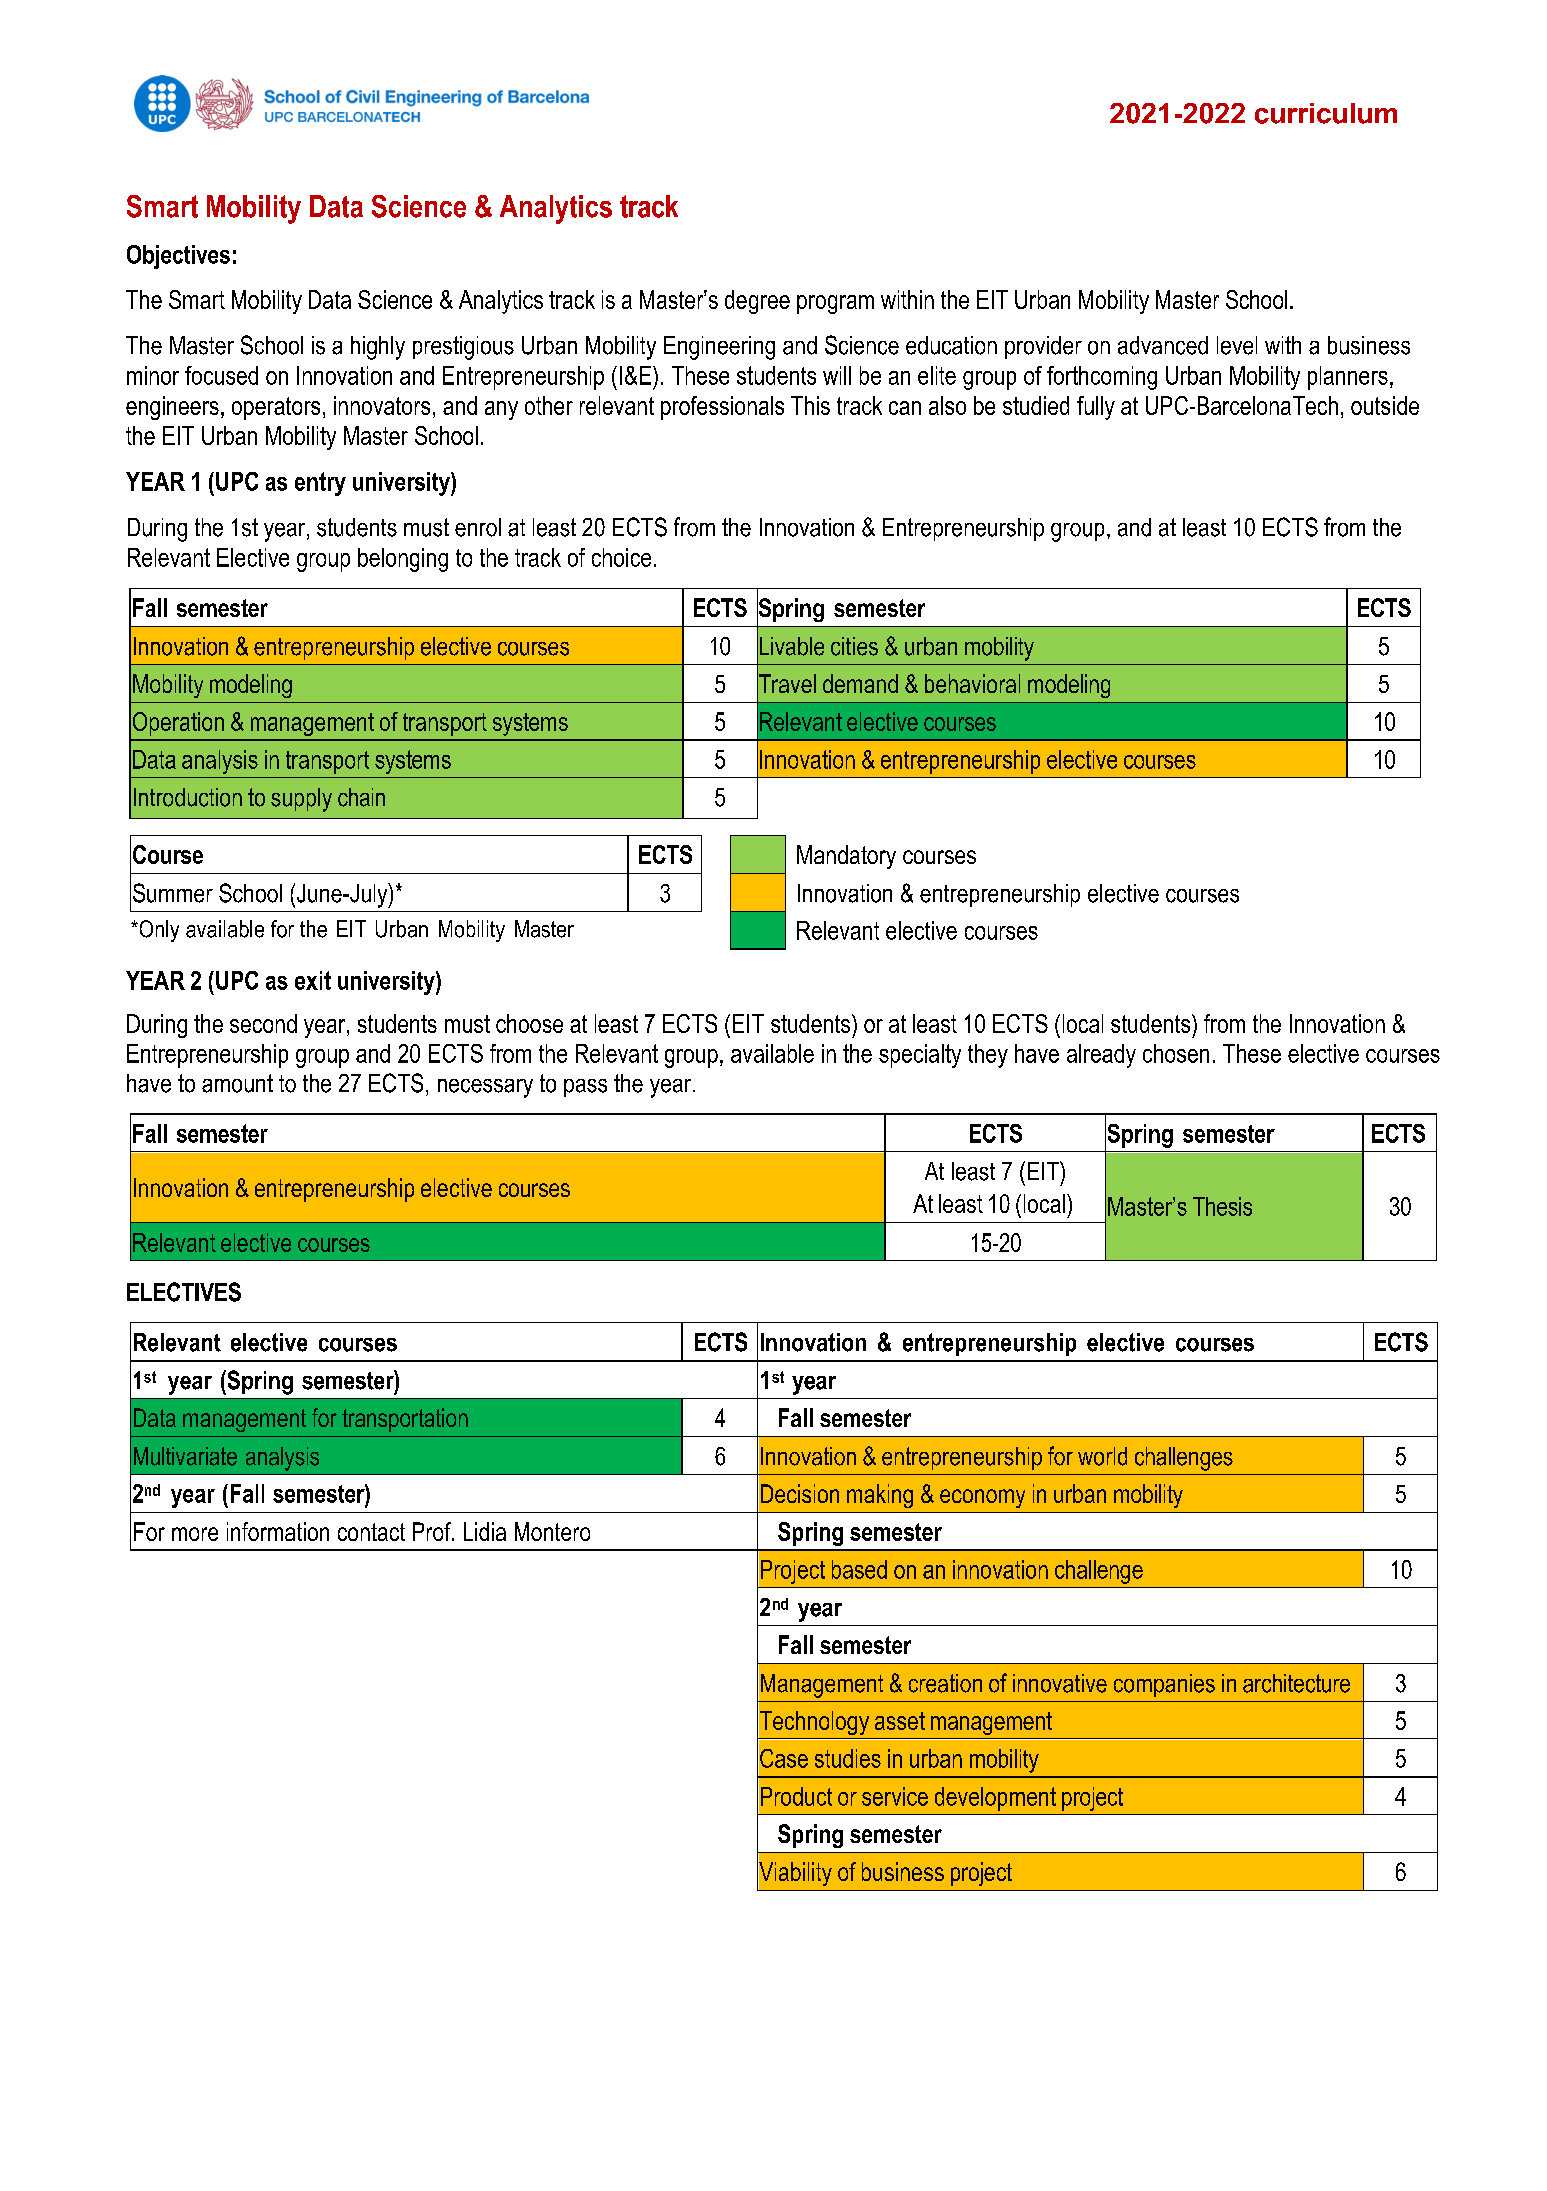 The image size is (1547, 2191). Describe the element at coordinates (1326, 113) in the screenshot. I see `curriculum` at that location.
